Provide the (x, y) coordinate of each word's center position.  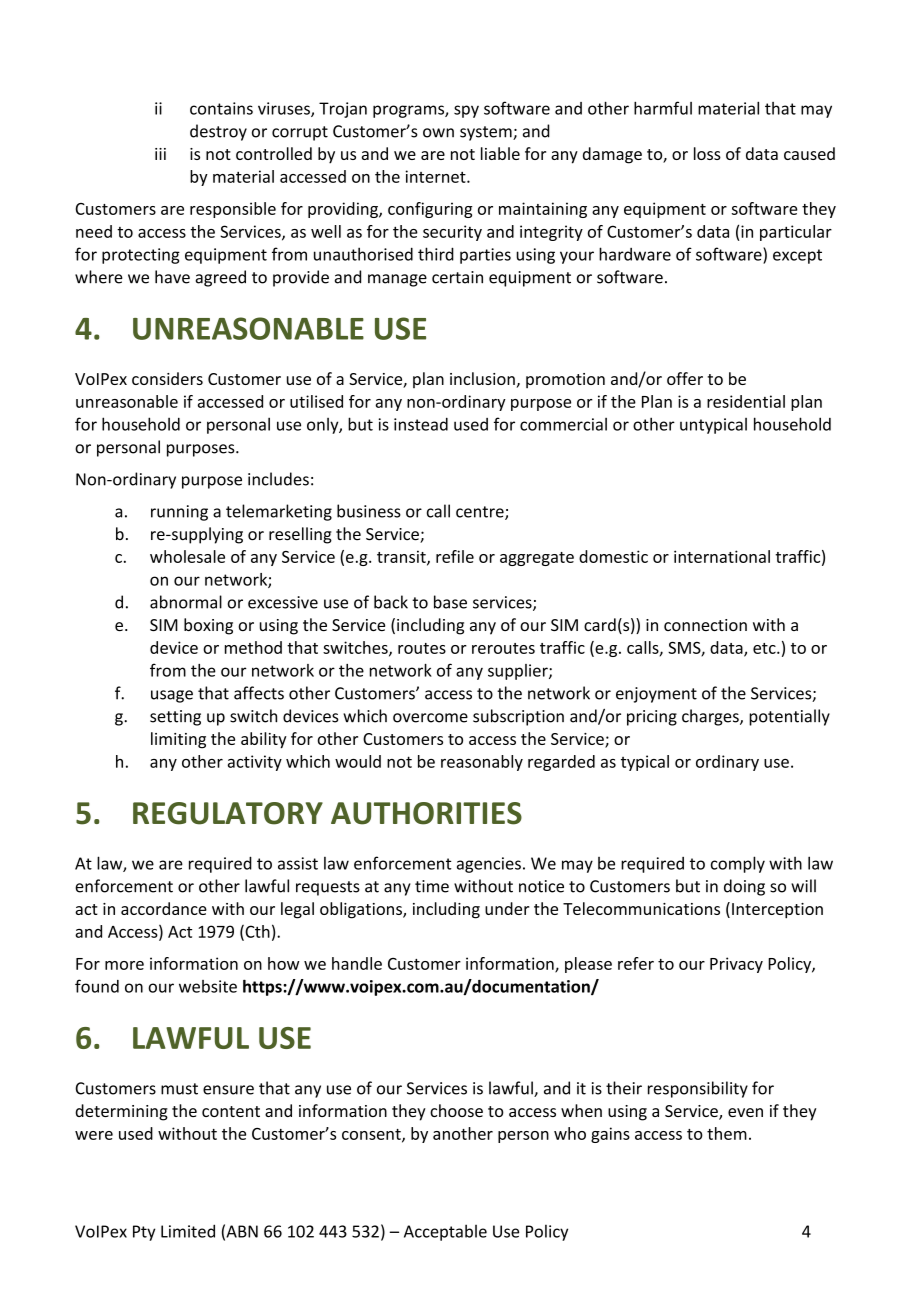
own (438, 133)
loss (707, 153)
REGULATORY (228, 813)
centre (481, 513)
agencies (489, 865)
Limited (188, 1231)
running (179, 513)
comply (738, 864)
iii (160, 154)
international (722, 556)
